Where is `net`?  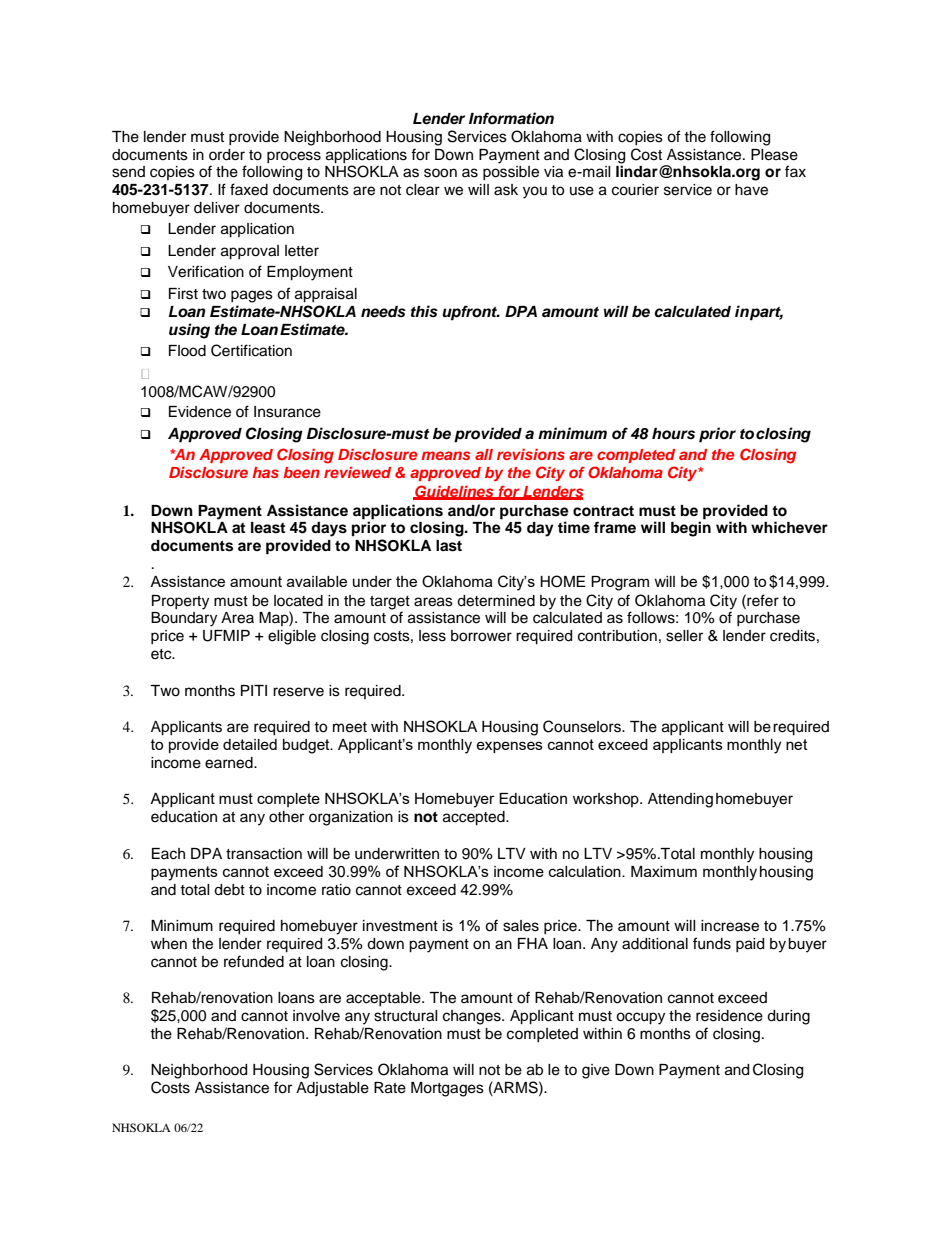 net is located at coordinates (797, 744).
